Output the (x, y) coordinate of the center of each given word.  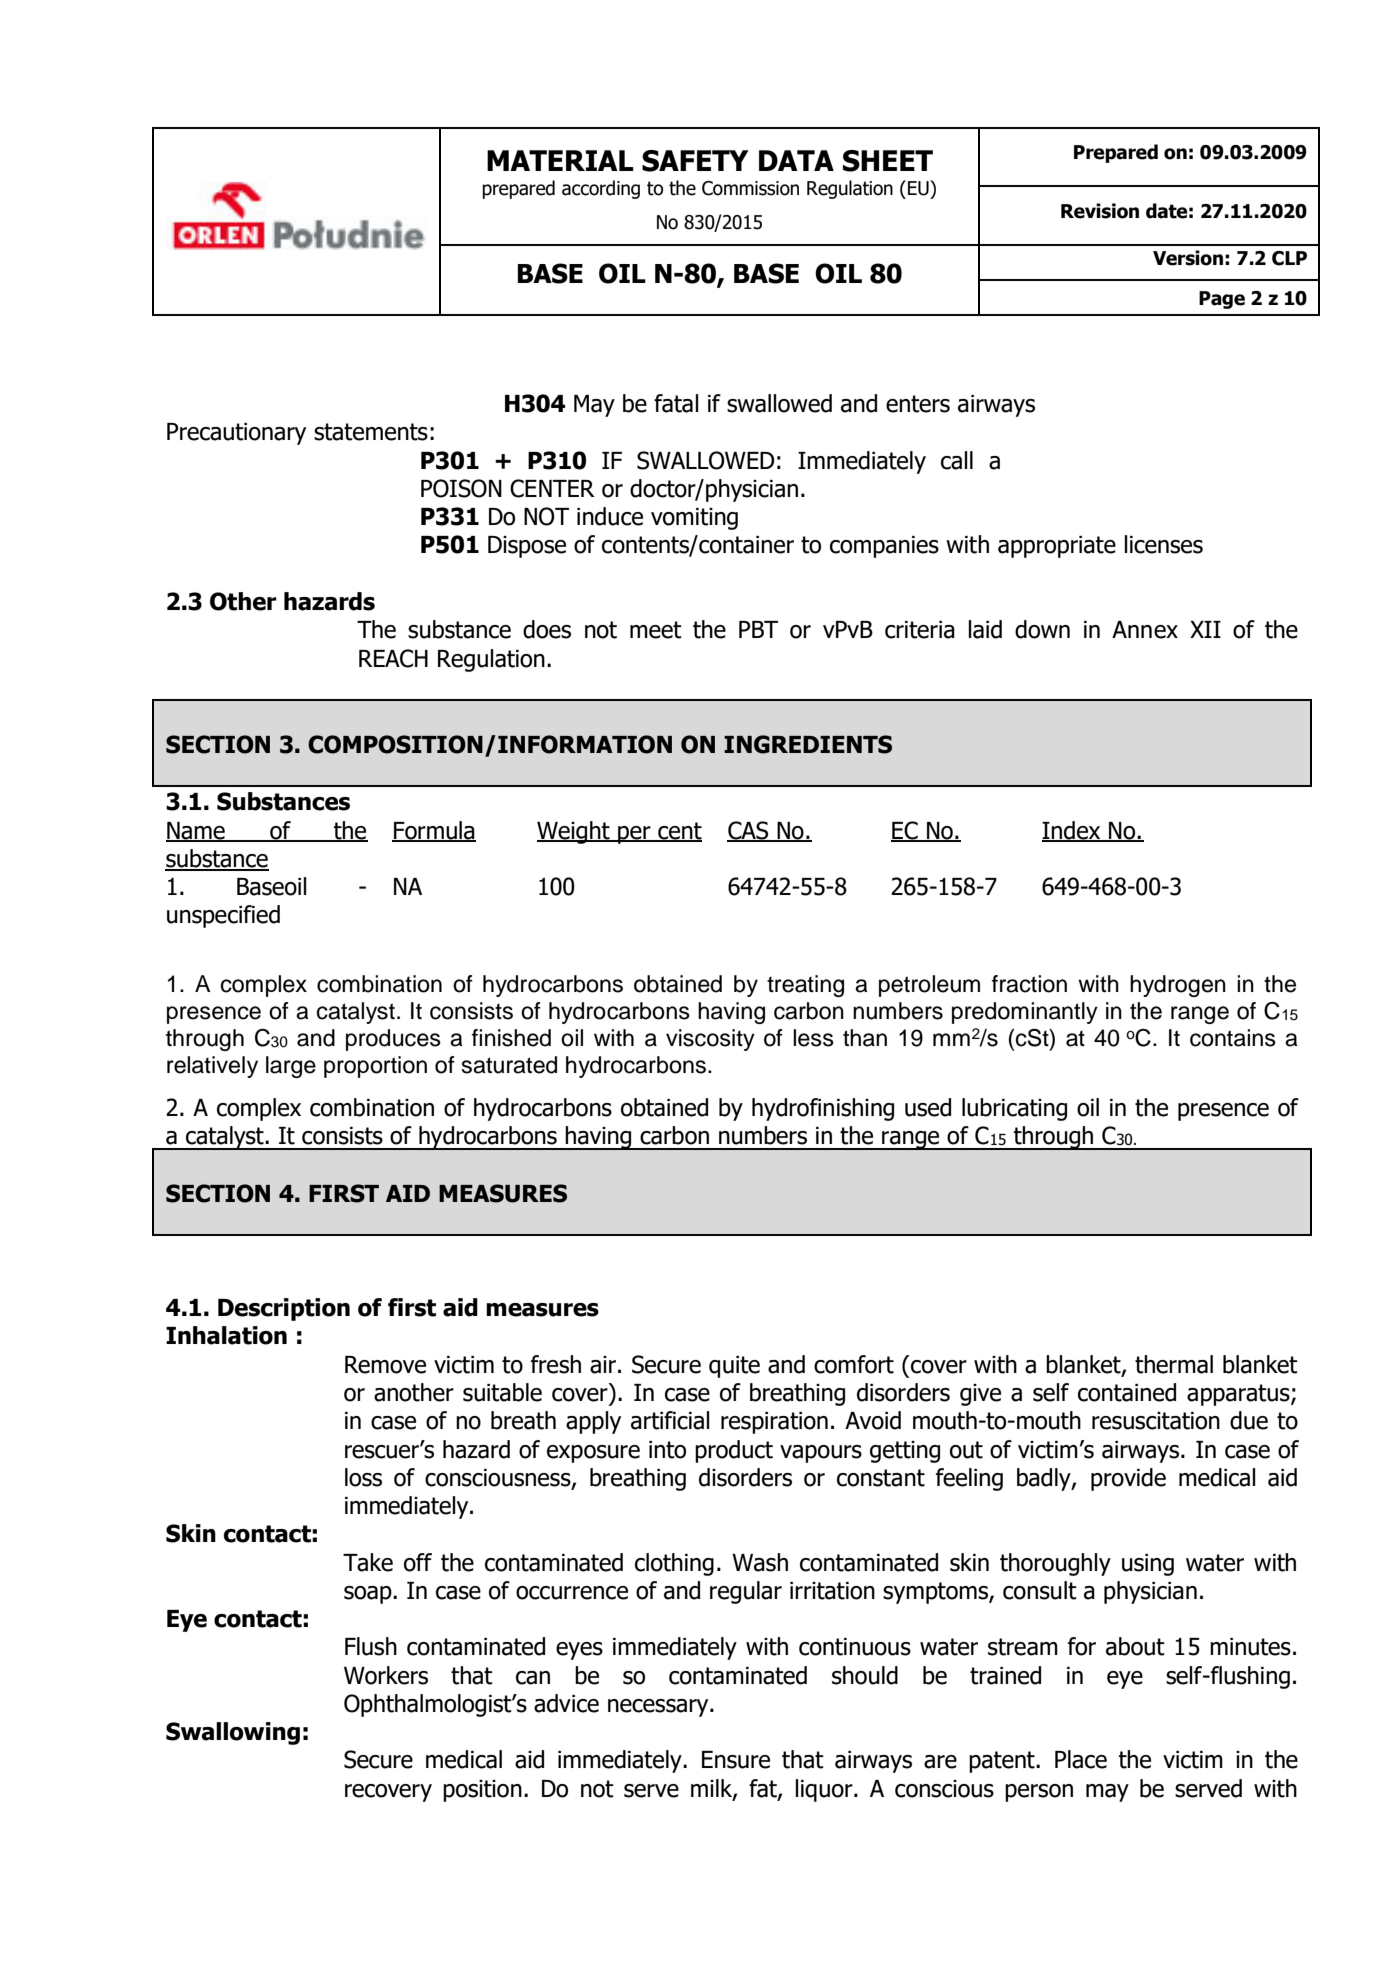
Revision (1100, 211)
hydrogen (1178, 986)
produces (393, 1040)
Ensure (736, 1760)
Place (1081, 1759)
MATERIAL (560, 160)
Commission (750, 188)
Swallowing (233, 1733)
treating (805, 986)
